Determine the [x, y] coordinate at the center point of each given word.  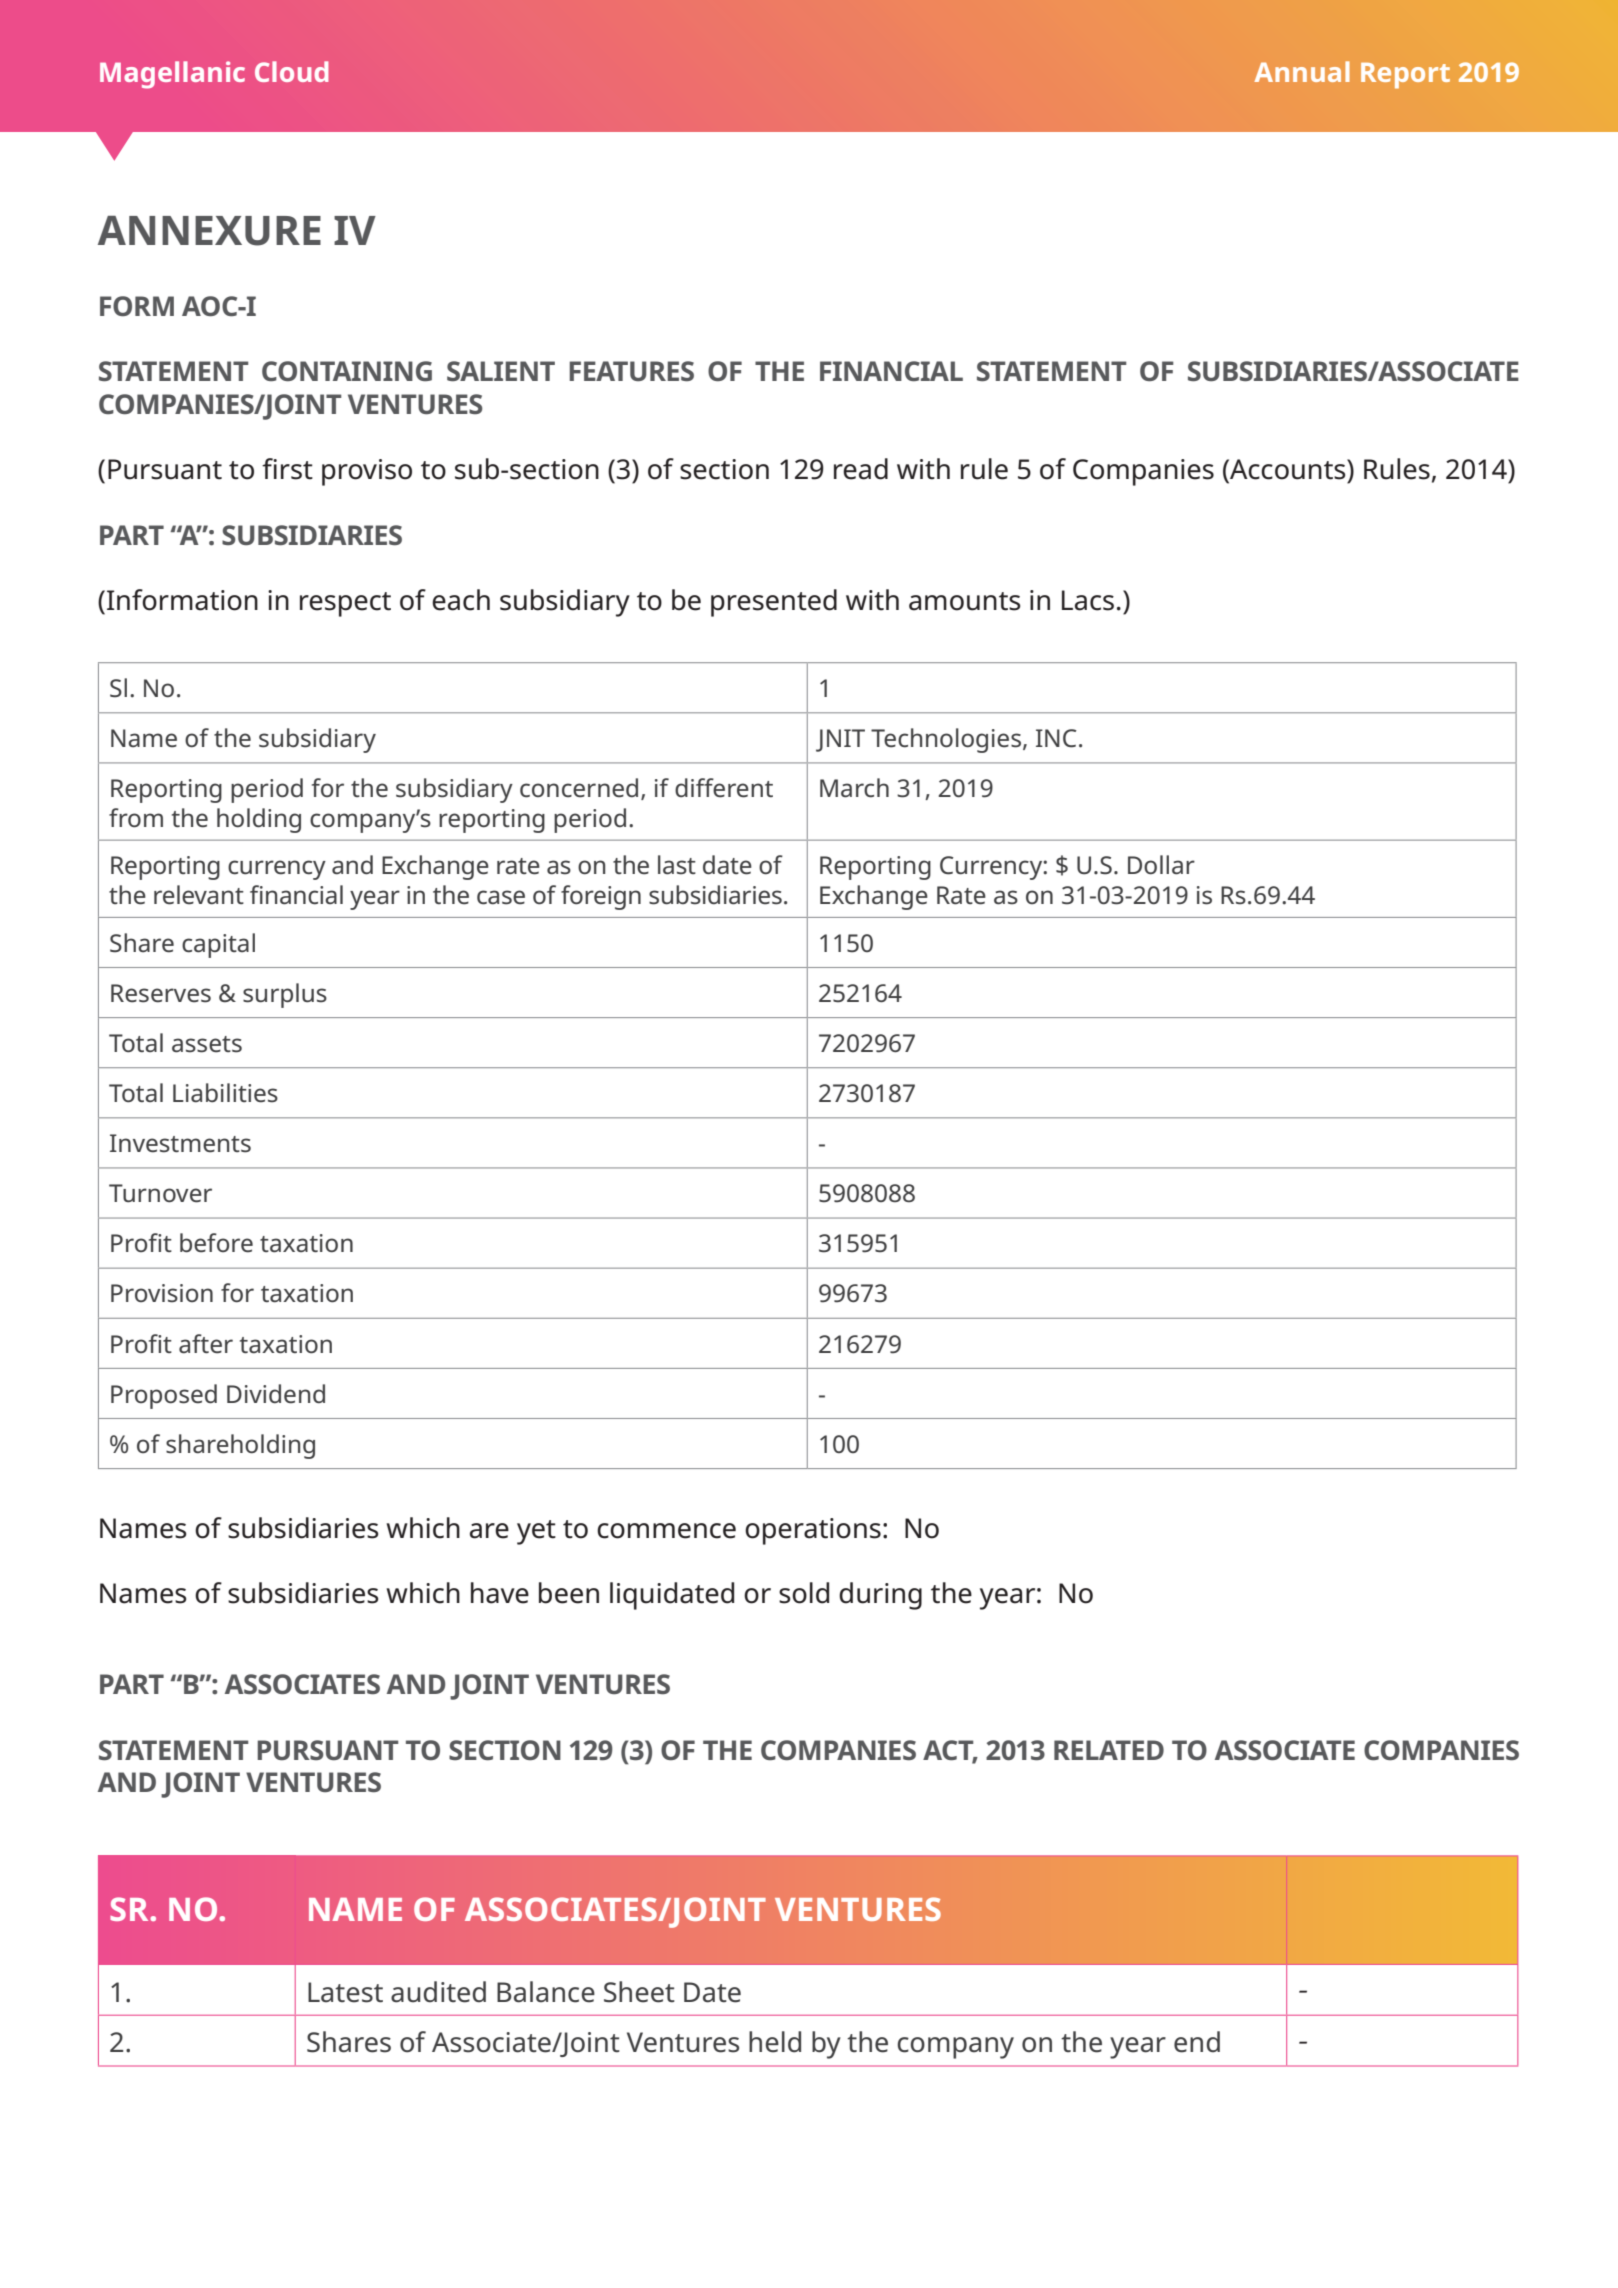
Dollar [1161, 865]
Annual [1302, 71]
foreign [601, 897]
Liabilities [225, 1093]
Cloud [291, 71]
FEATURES [631, 371]
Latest [345, 1992]
